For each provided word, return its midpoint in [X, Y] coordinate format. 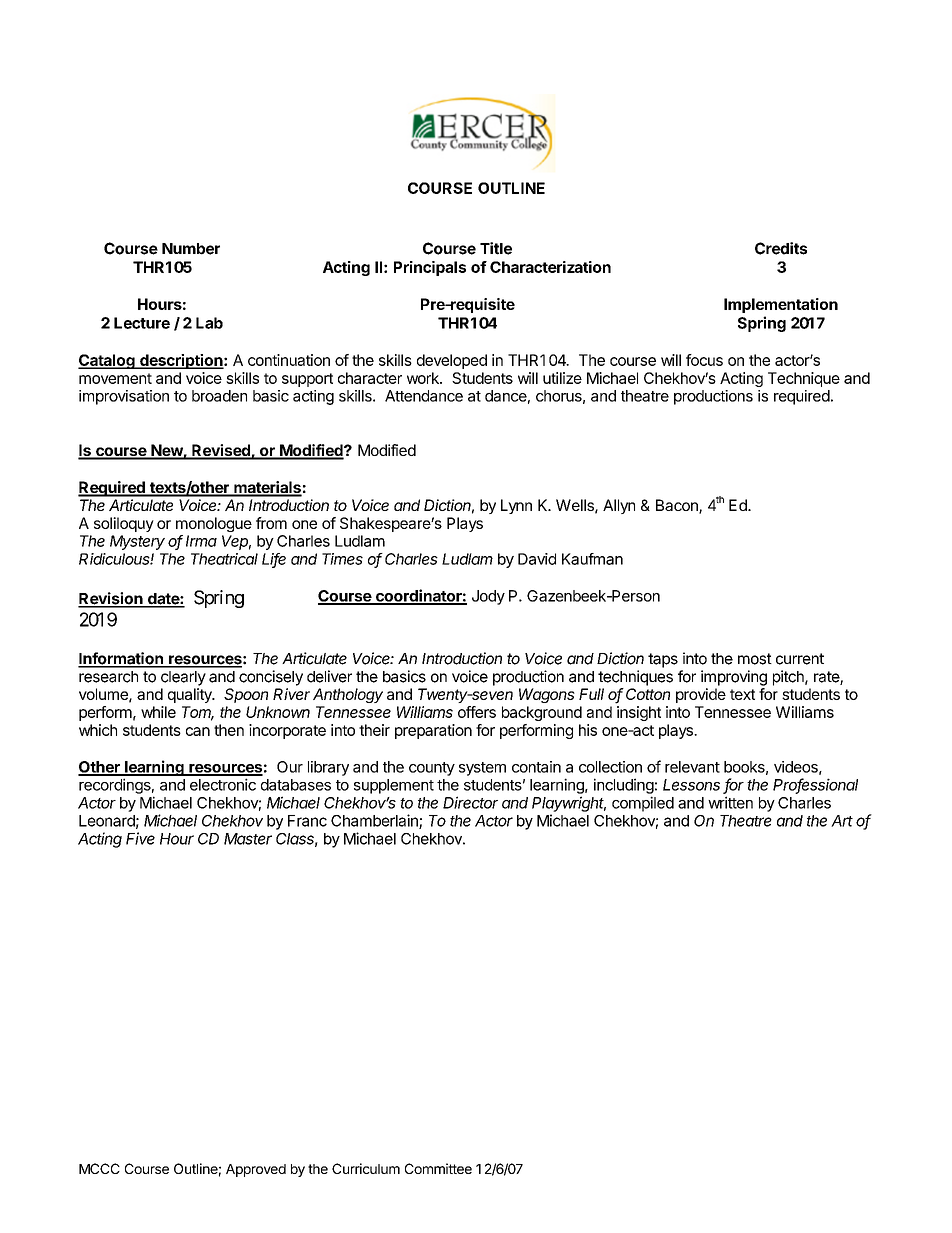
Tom [198, 713]
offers [477, 712]
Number [191, 249]
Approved [256, 1170]
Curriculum [366, 1168]
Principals [430, 268]
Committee [438, 1168]
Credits [781, 248]
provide [701, 695]
